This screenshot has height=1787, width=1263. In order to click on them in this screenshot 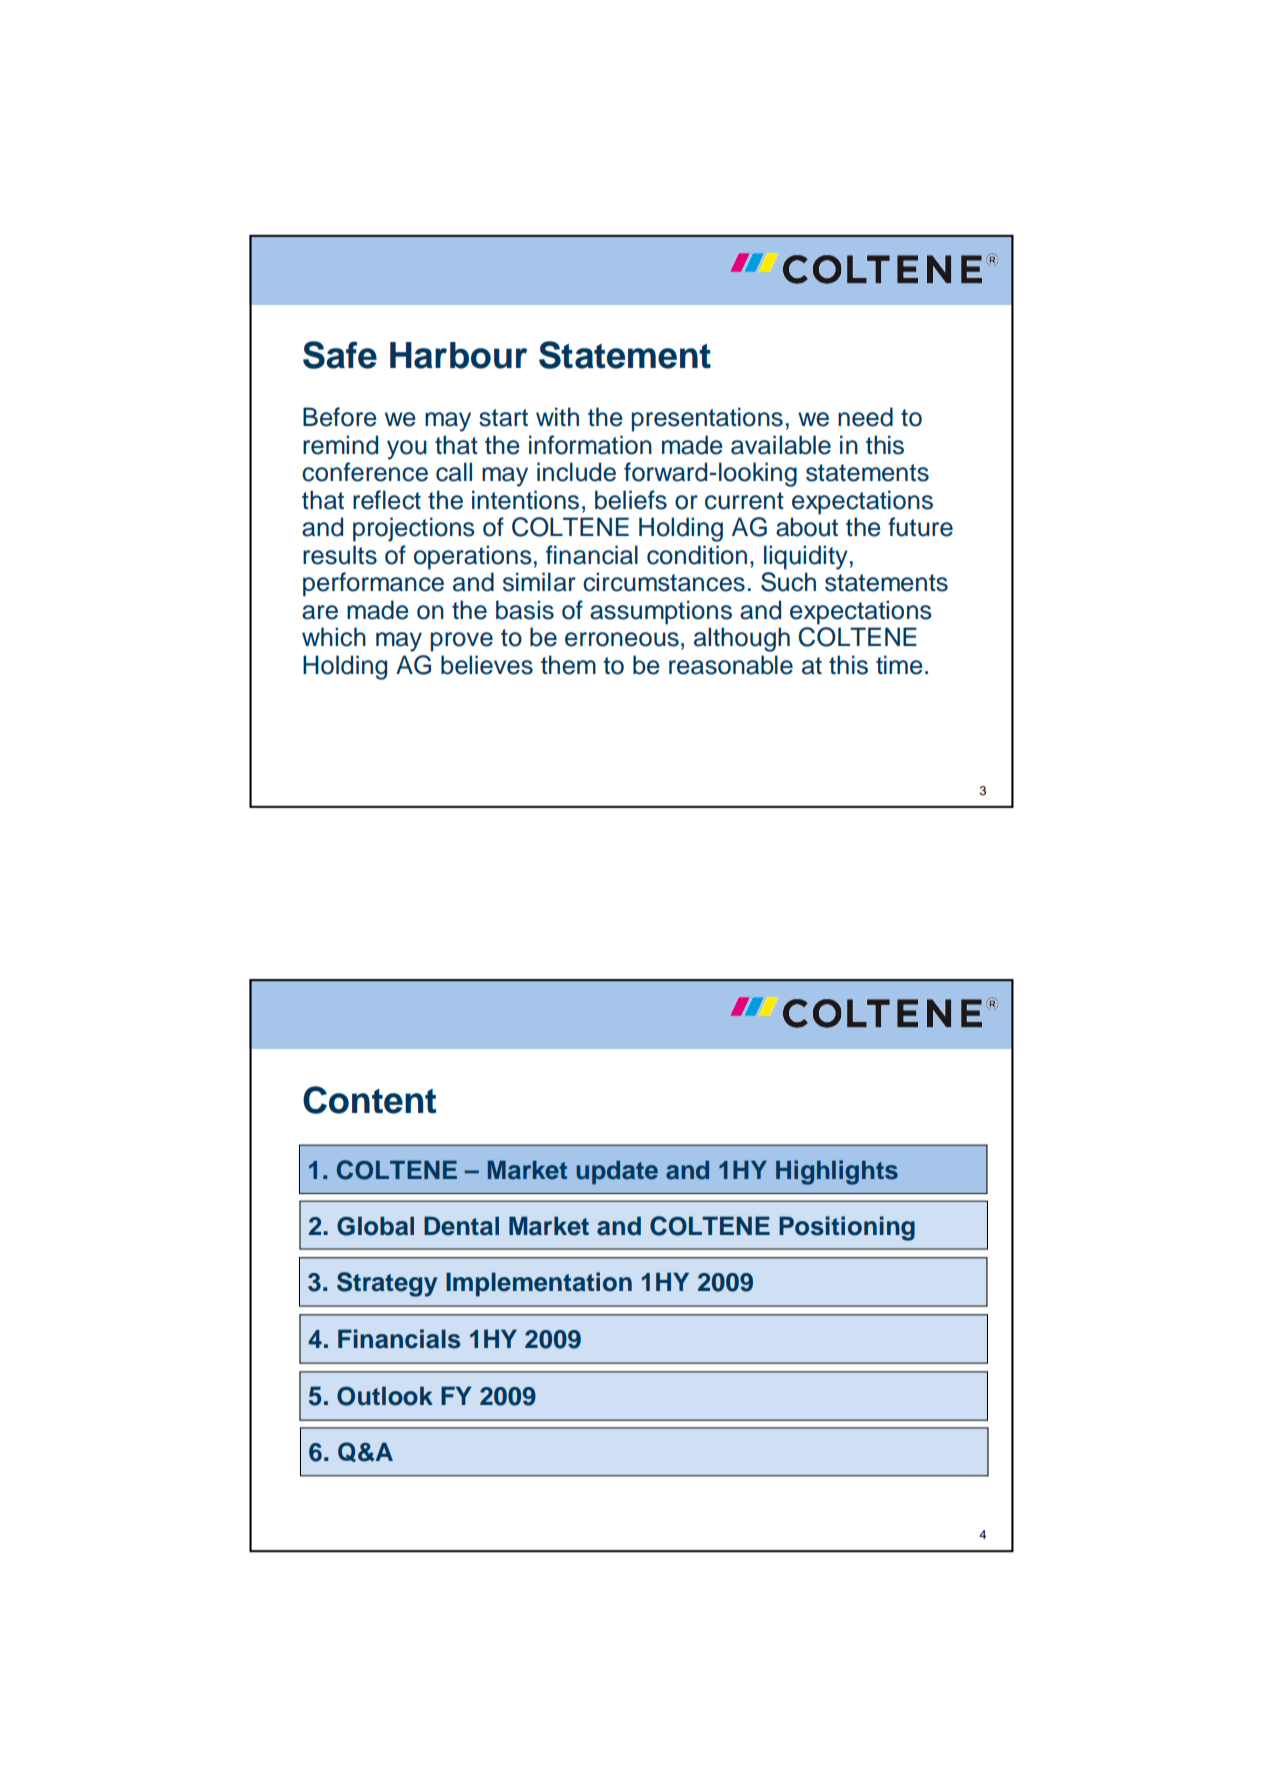, I will do `click(568, 665)`.
